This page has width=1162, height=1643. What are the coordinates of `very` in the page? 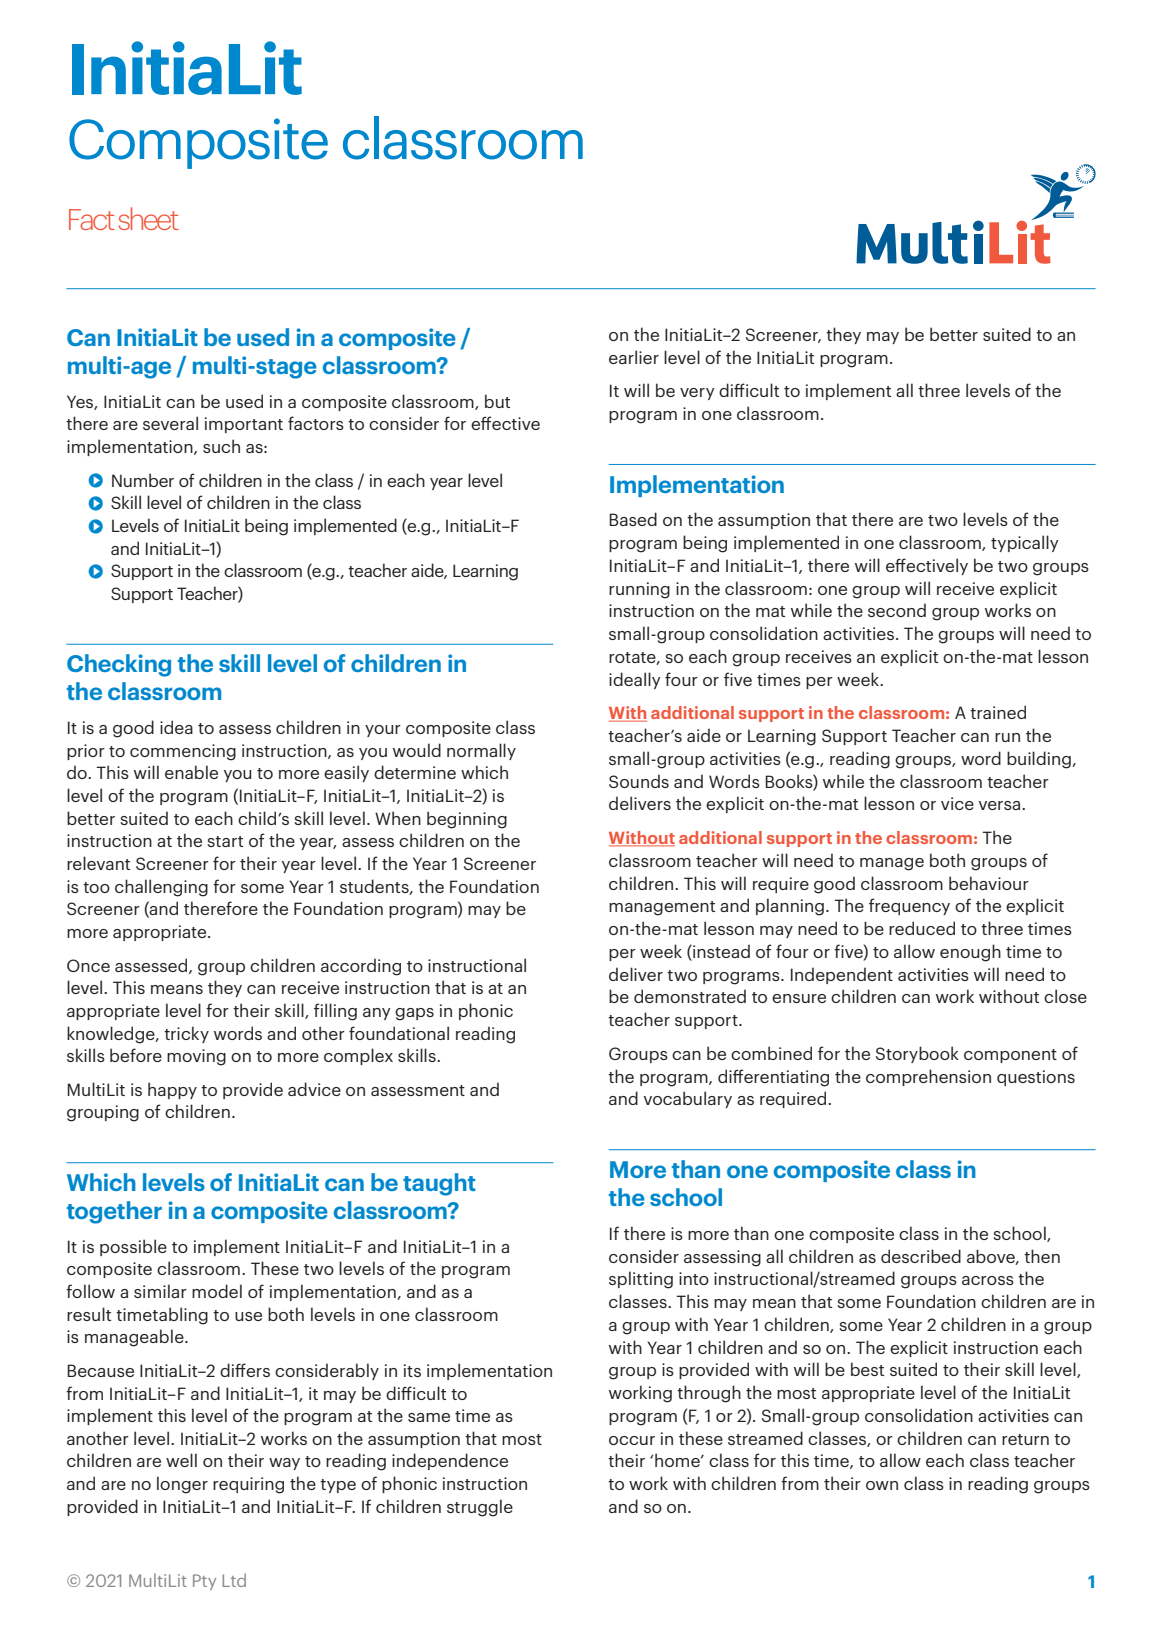 It's located at (697, 394).
